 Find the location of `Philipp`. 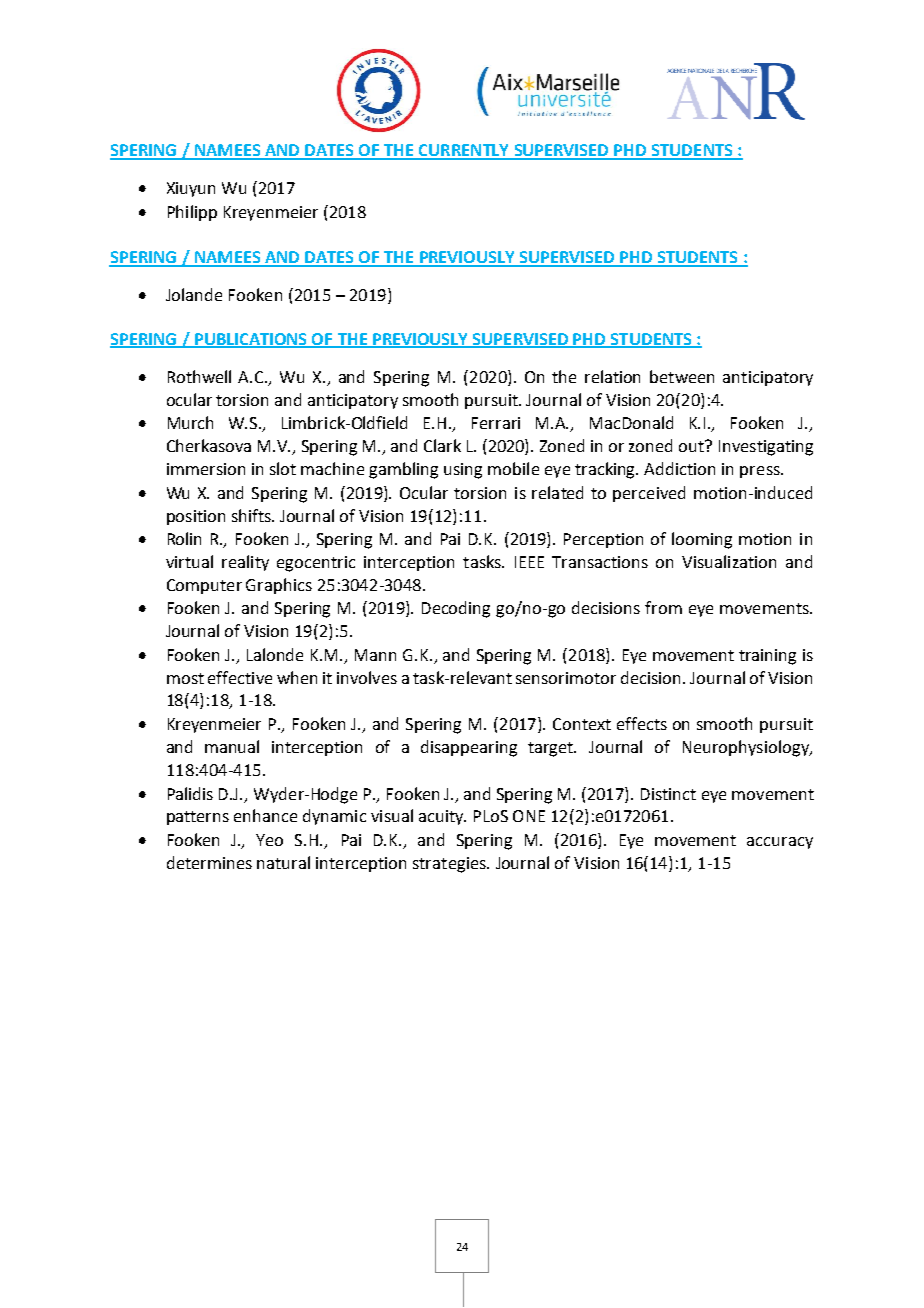

Philipp is located at coordinates (192, 213).
